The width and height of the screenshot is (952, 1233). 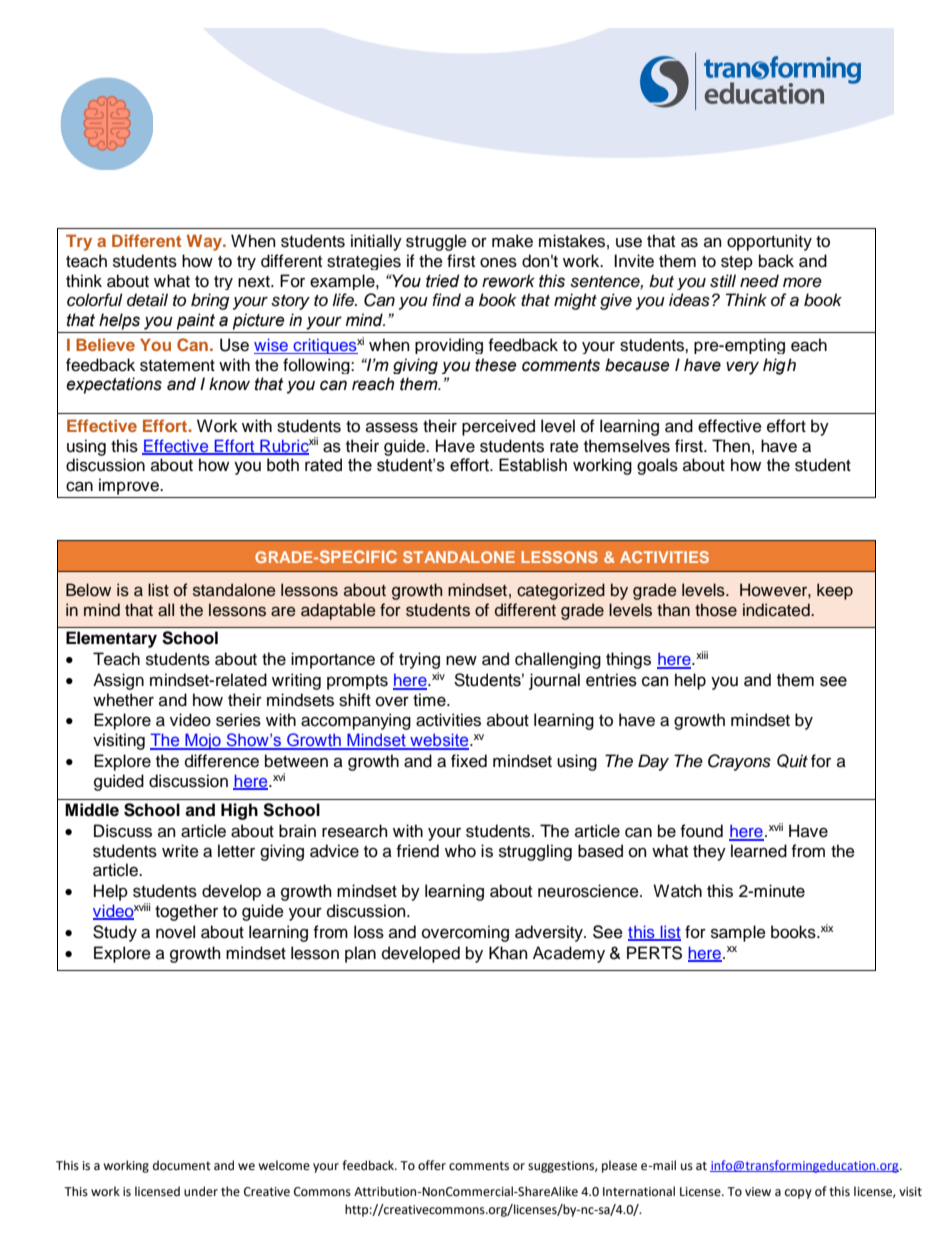 What do you see at coordinates (737, 263) in the screenshot?
I see `step` at bounding box center [737, 263].
